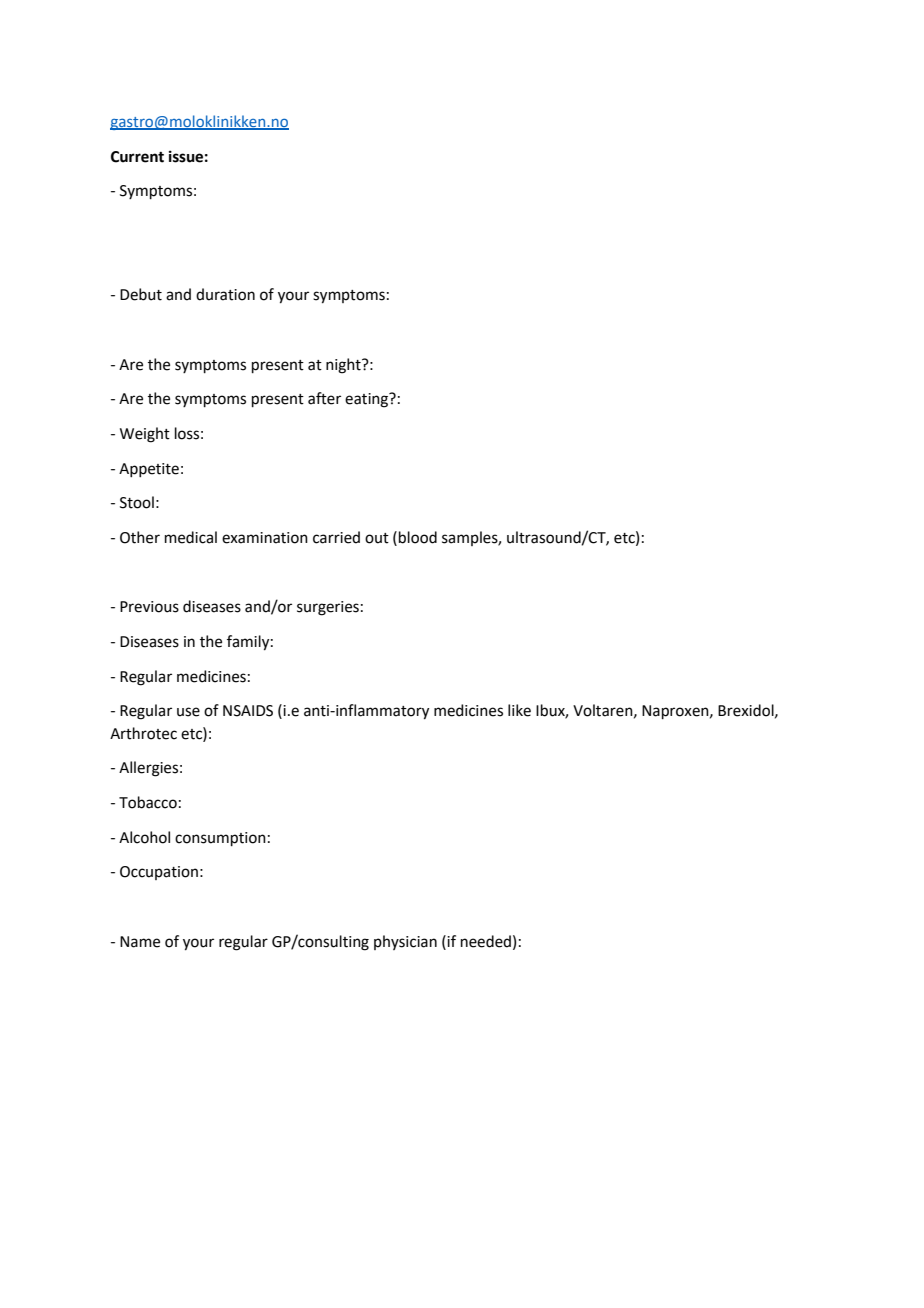  What do you see at coordinates (137, 157) in the image?
I see `Current` at bounding box center [137, 157].
